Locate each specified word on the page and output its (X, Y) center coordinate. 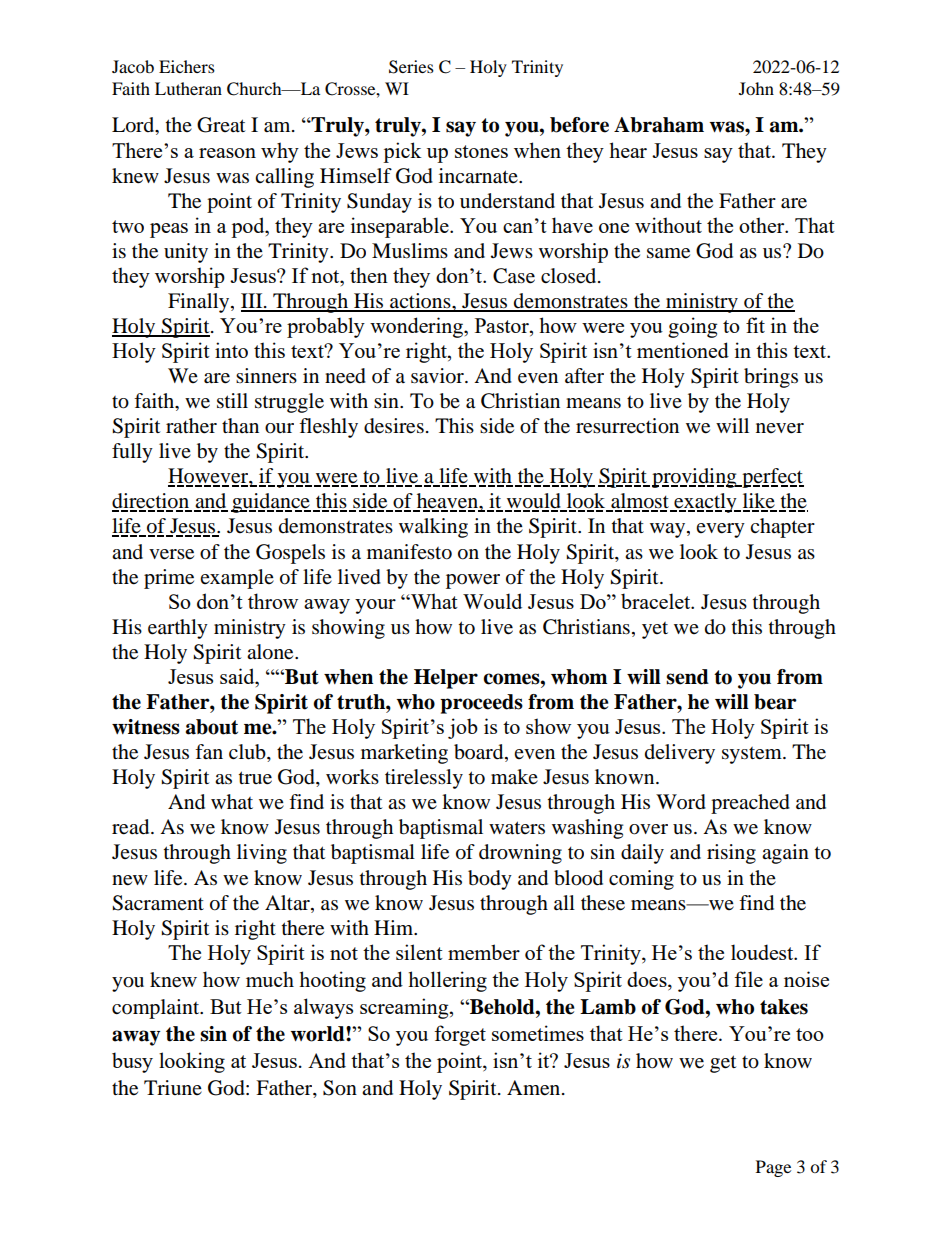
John (756, 88)
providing (695, 478)
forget (460, 1035)
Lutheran (188, 88)
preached (750, 804)
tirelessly (424, 779)
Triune (173, 1087)
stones (481, 151)
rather (191, 426)
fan (209, 752)
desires (394, 426)
